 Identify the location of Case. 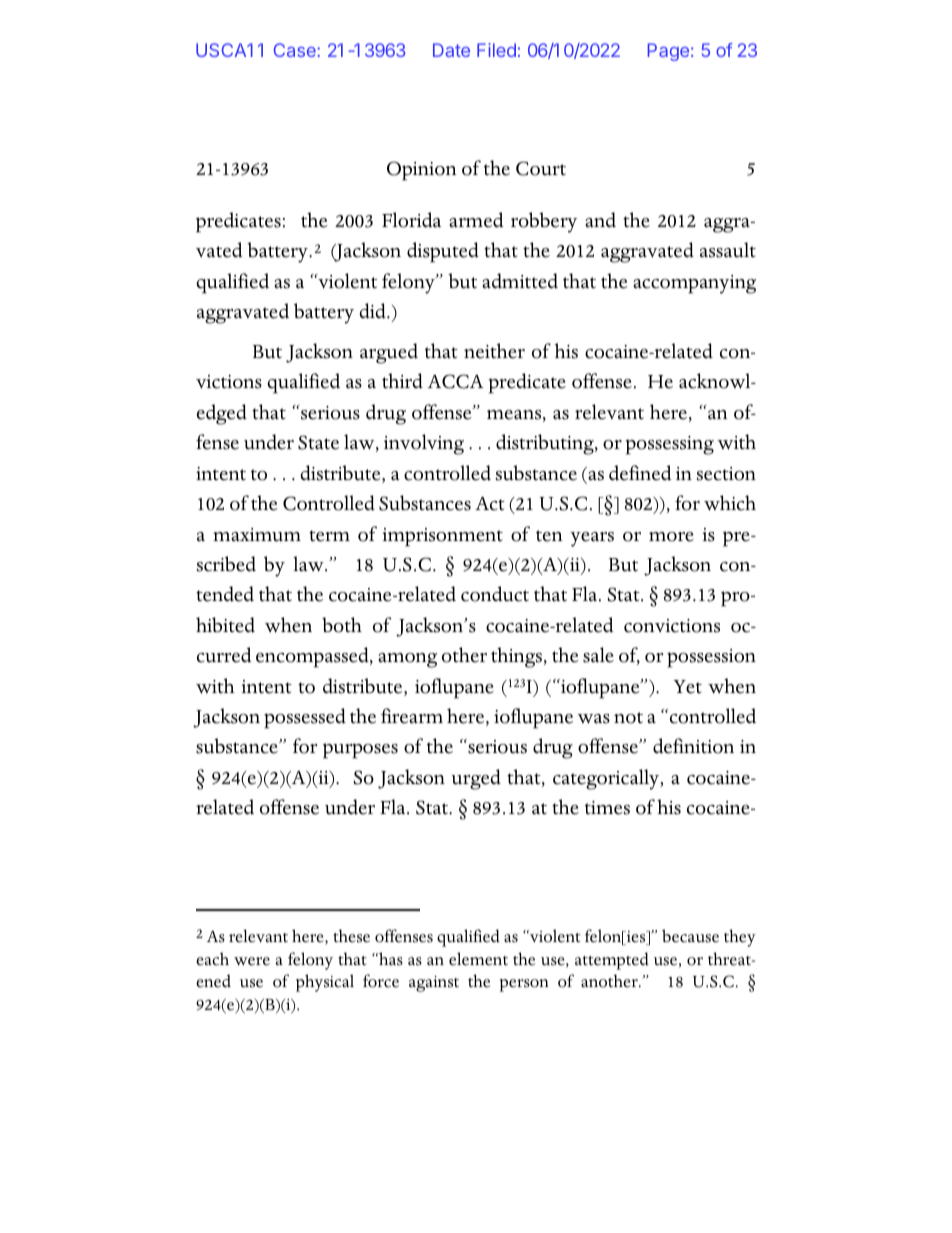
(296, 50).
